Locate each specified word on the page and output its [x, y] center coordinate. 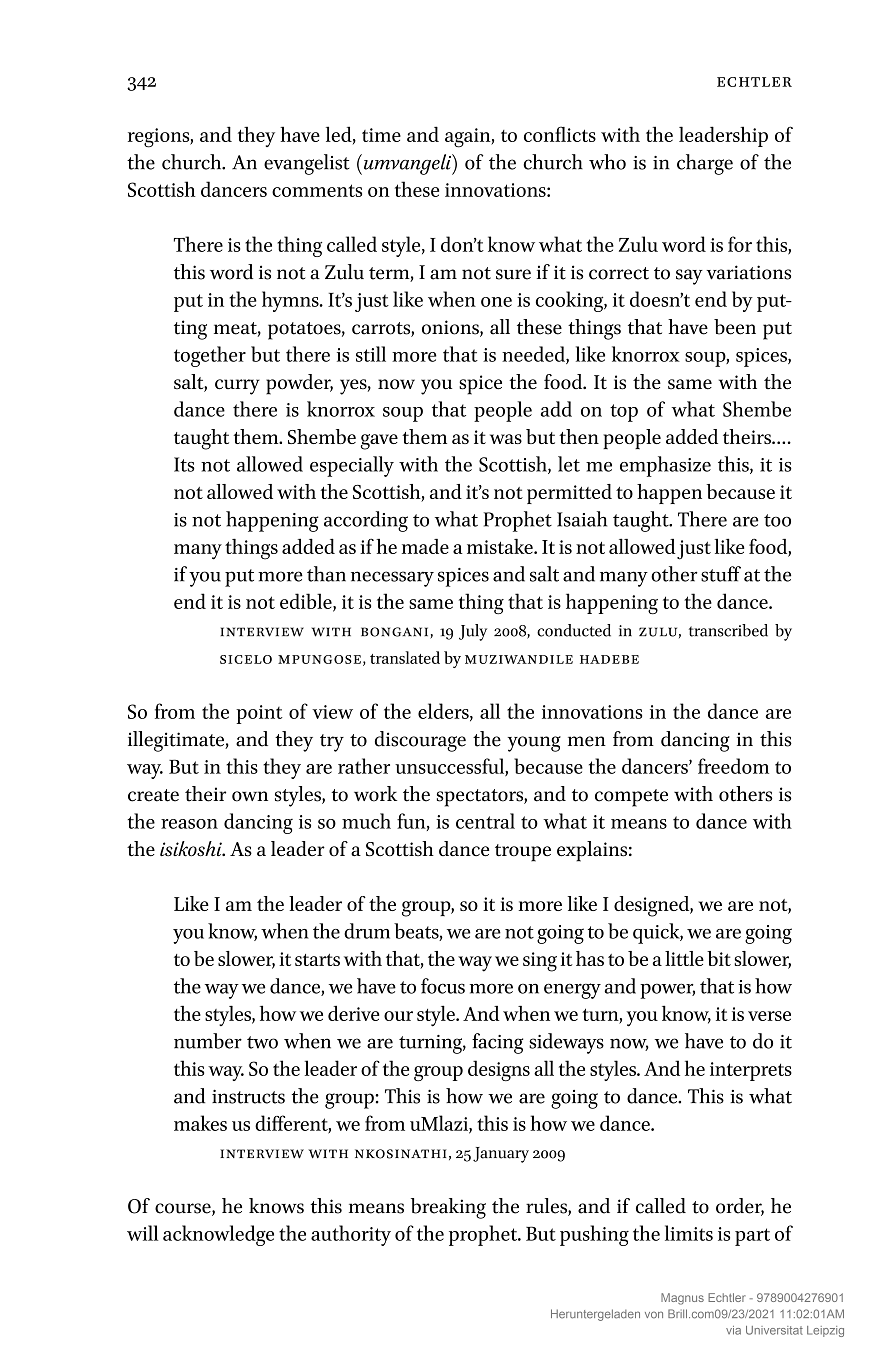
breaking [448, 1208]
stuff [721, 574]
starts [317, 960]
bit [719, 958]
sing [540, 962]
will [142, 1233]
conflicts [560, 134]
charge [705, 164]
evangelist [307, 164]
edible [307, 602]
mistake [501, 546]
